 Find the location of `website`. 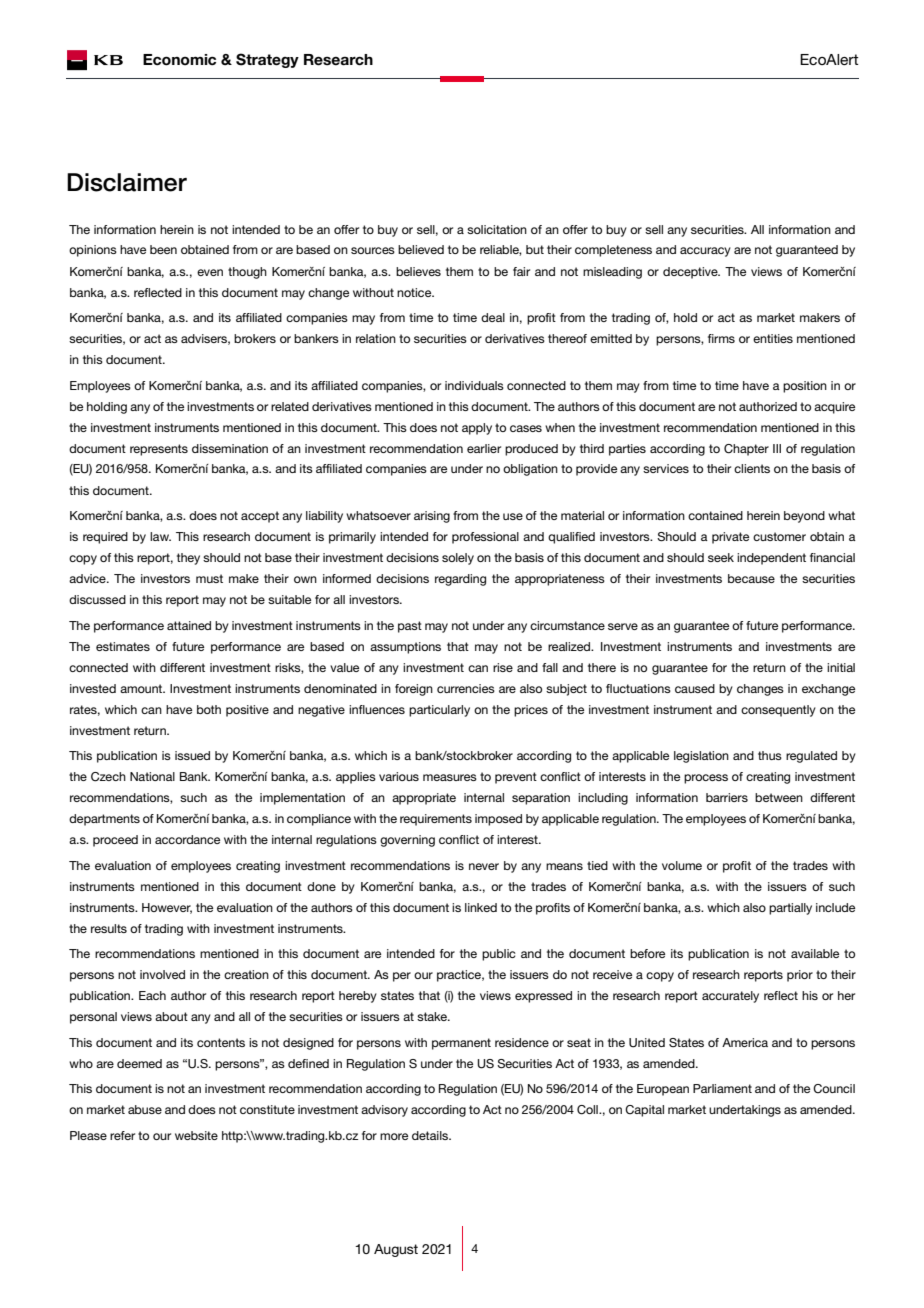

website is located at coordinates (196, 1135).
